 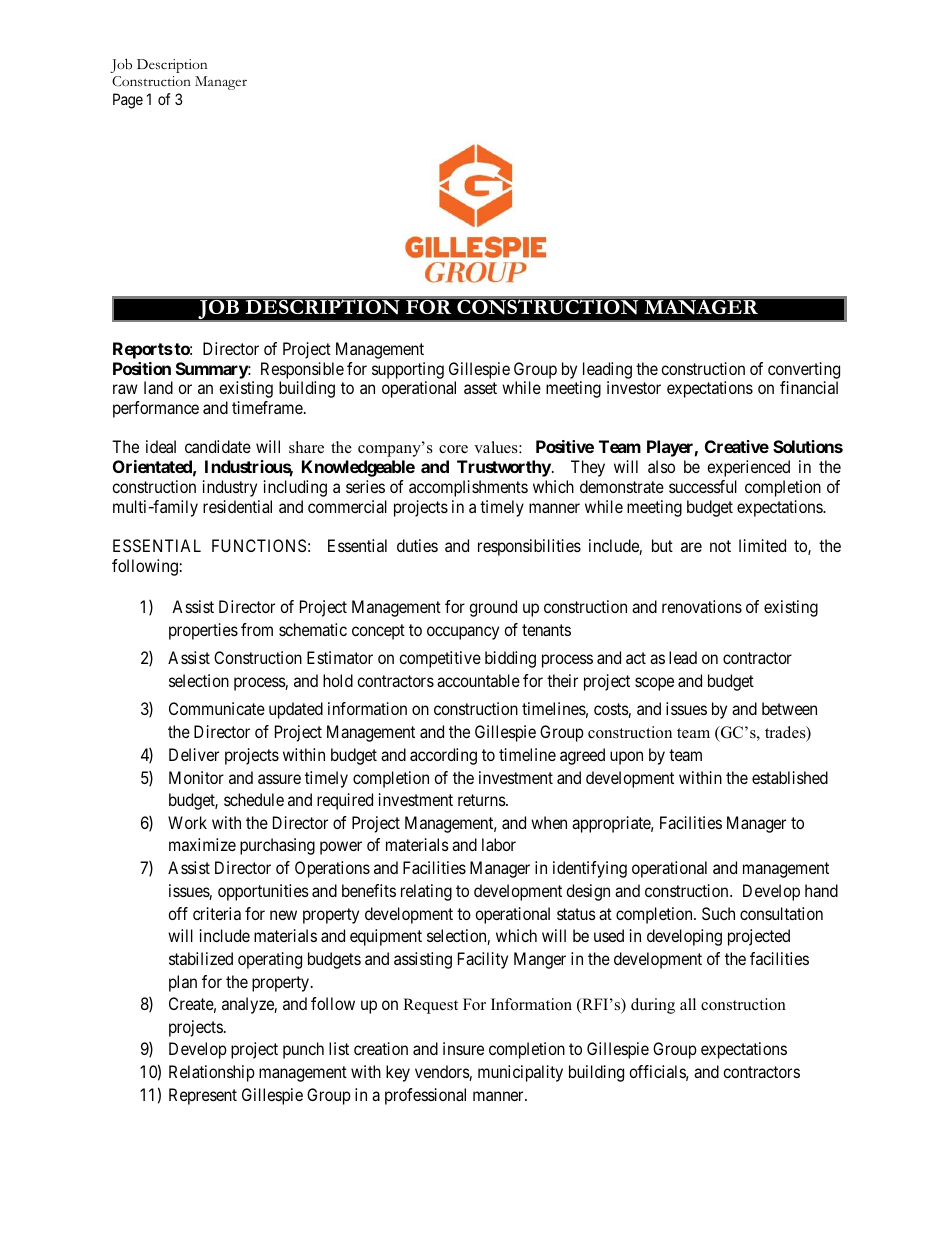 What do you see at coordinates (453, 449) in the screenshot?
I see `core` at bounding box center [453, 449].
